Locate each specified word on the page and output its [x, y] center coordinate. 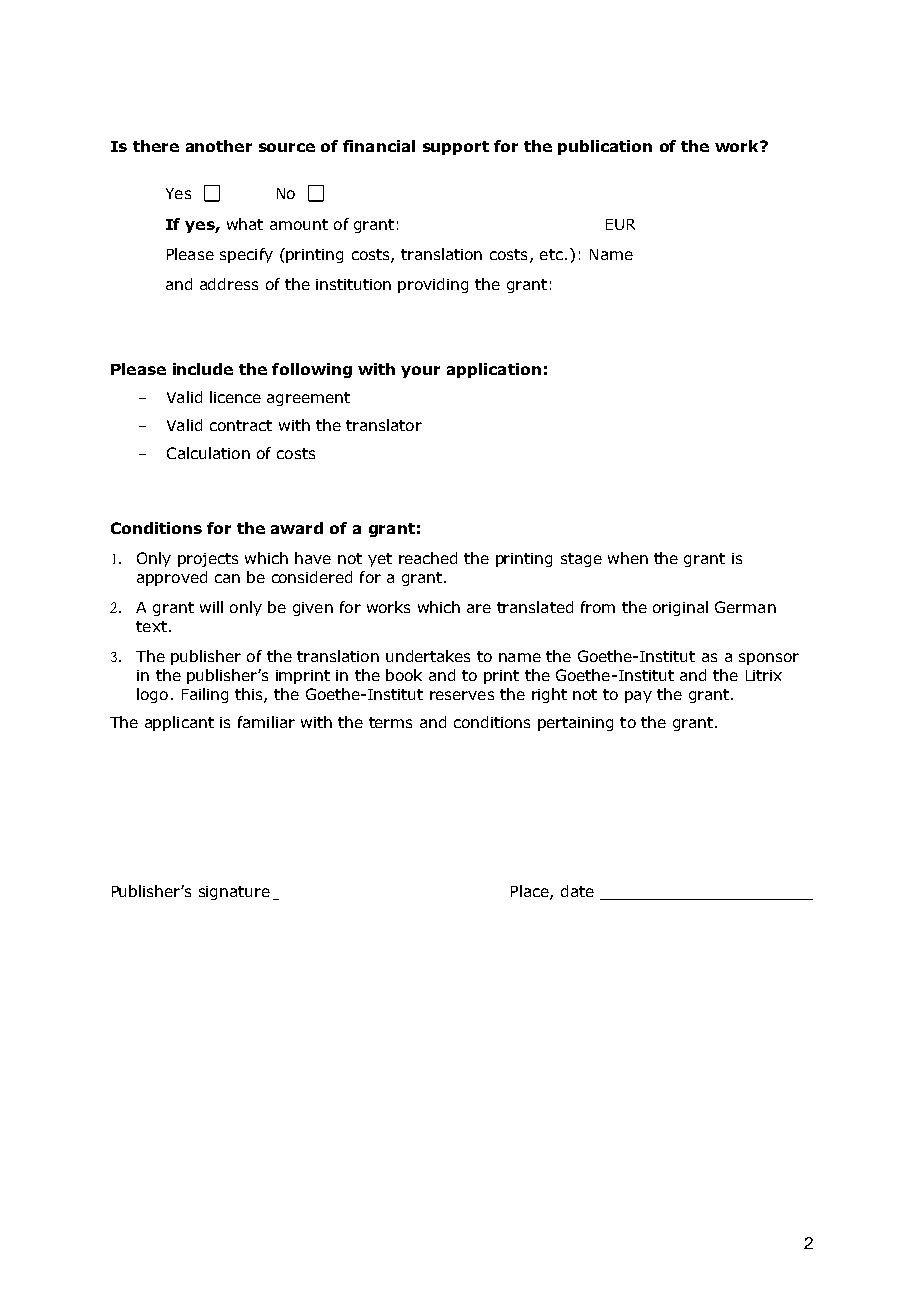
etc [551, 254]
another [219, 146]
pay [638, 697]
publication [605, 147]
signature [234, 893]
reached [428, 558]
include [203, 369]
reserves [462, 695]
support [456, 148]
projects [208, 560]
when [628, 558]
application [494, 370]
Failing [205, 695]
